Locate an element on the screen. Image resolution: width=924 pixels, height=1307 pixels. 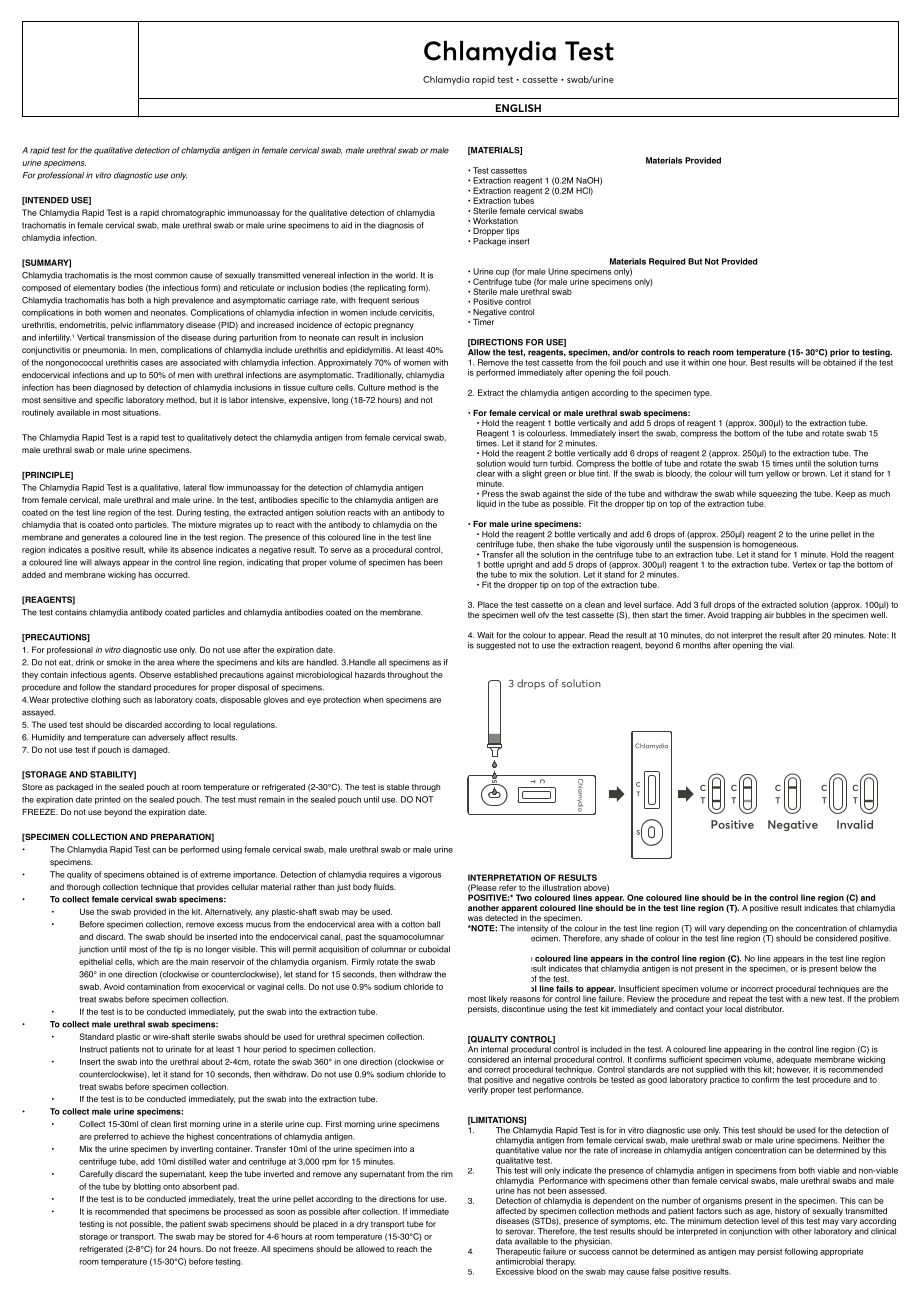
suggested is located at coordinates (495, 646).
